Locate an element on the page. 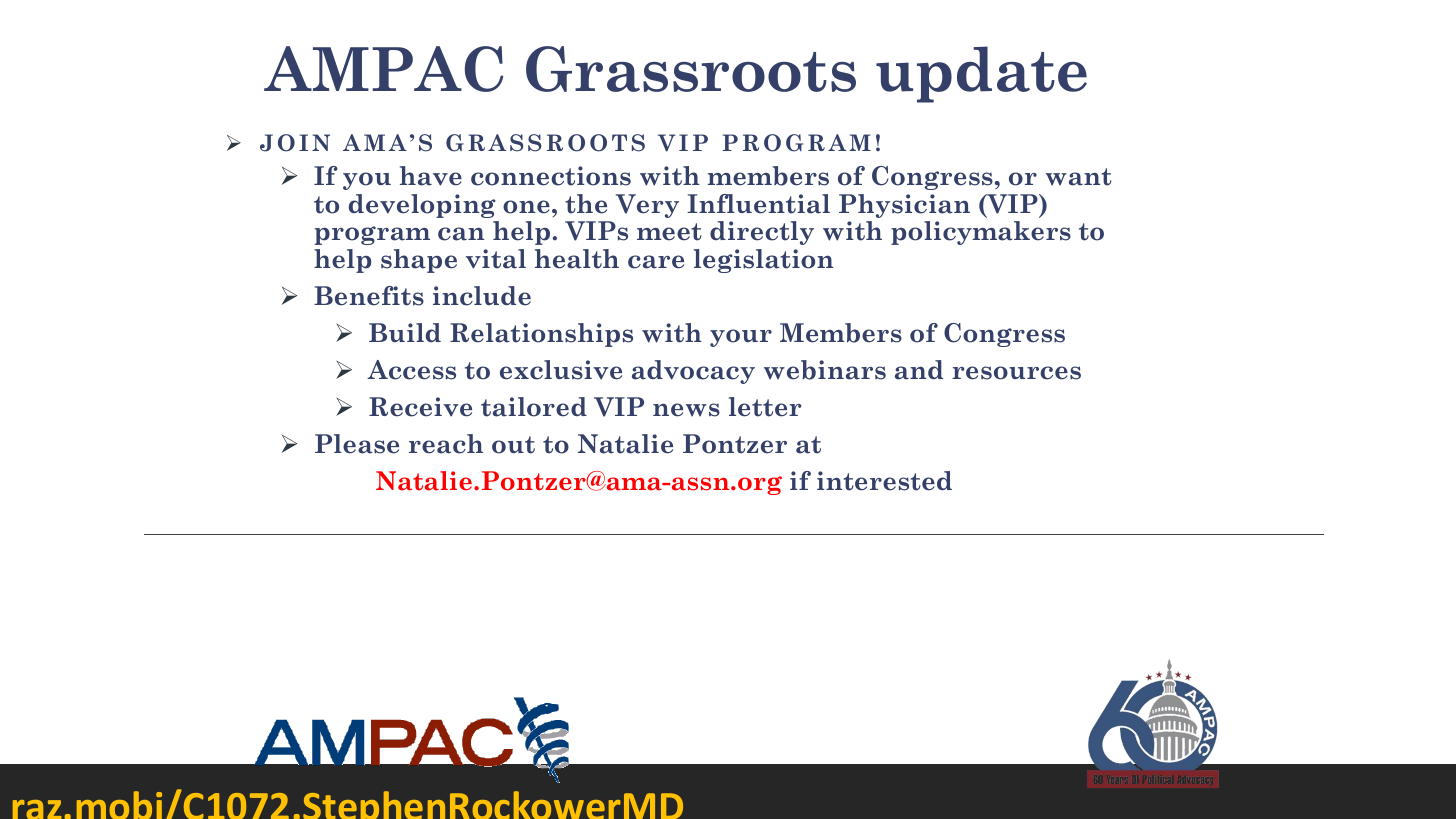 Image resolution: width=1456 pixels, height=819 pixels. policymakers is located at coordinates (981, 233).
